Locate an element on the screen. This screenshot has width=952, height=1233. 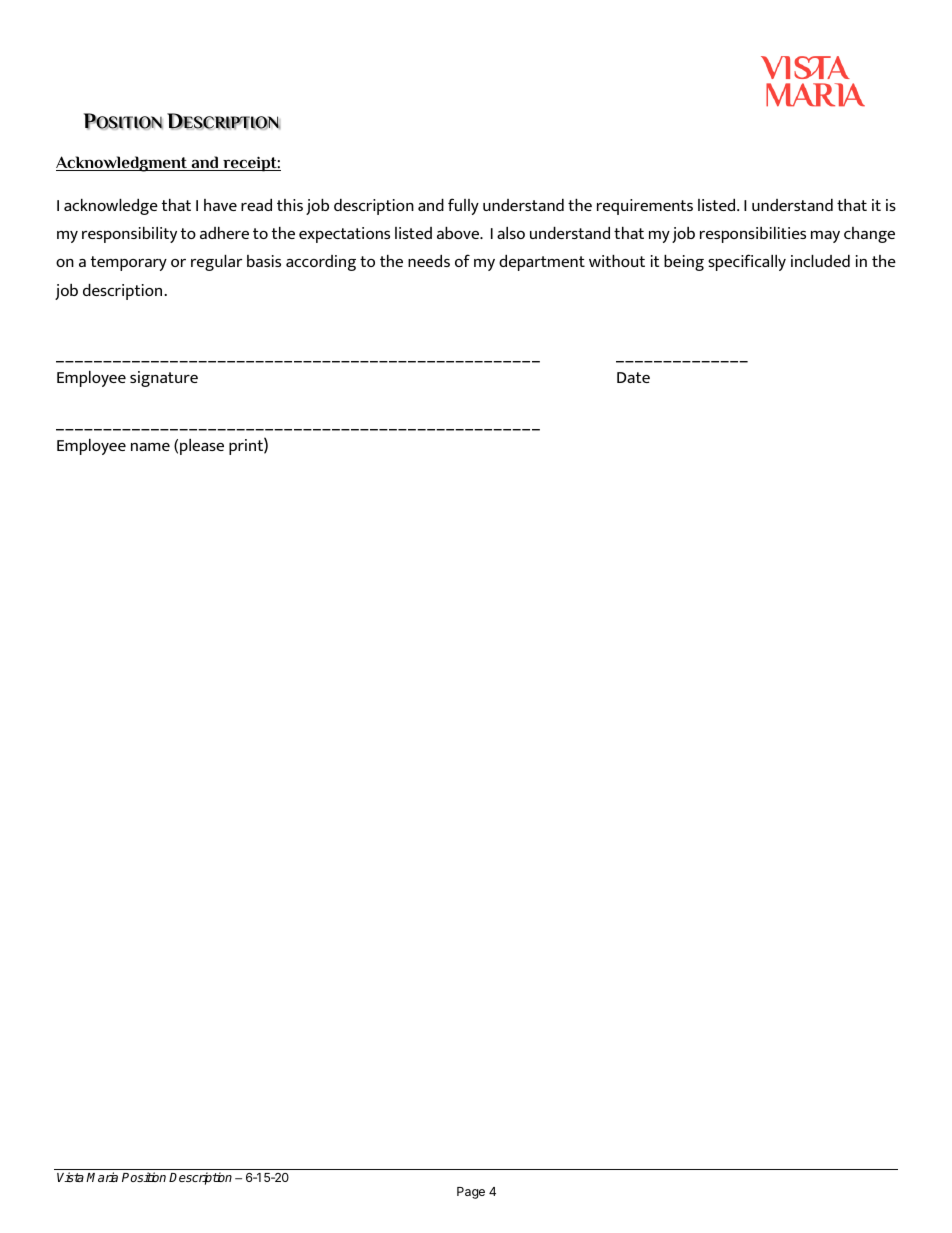
Page is located at coordinates (471, 1193).
